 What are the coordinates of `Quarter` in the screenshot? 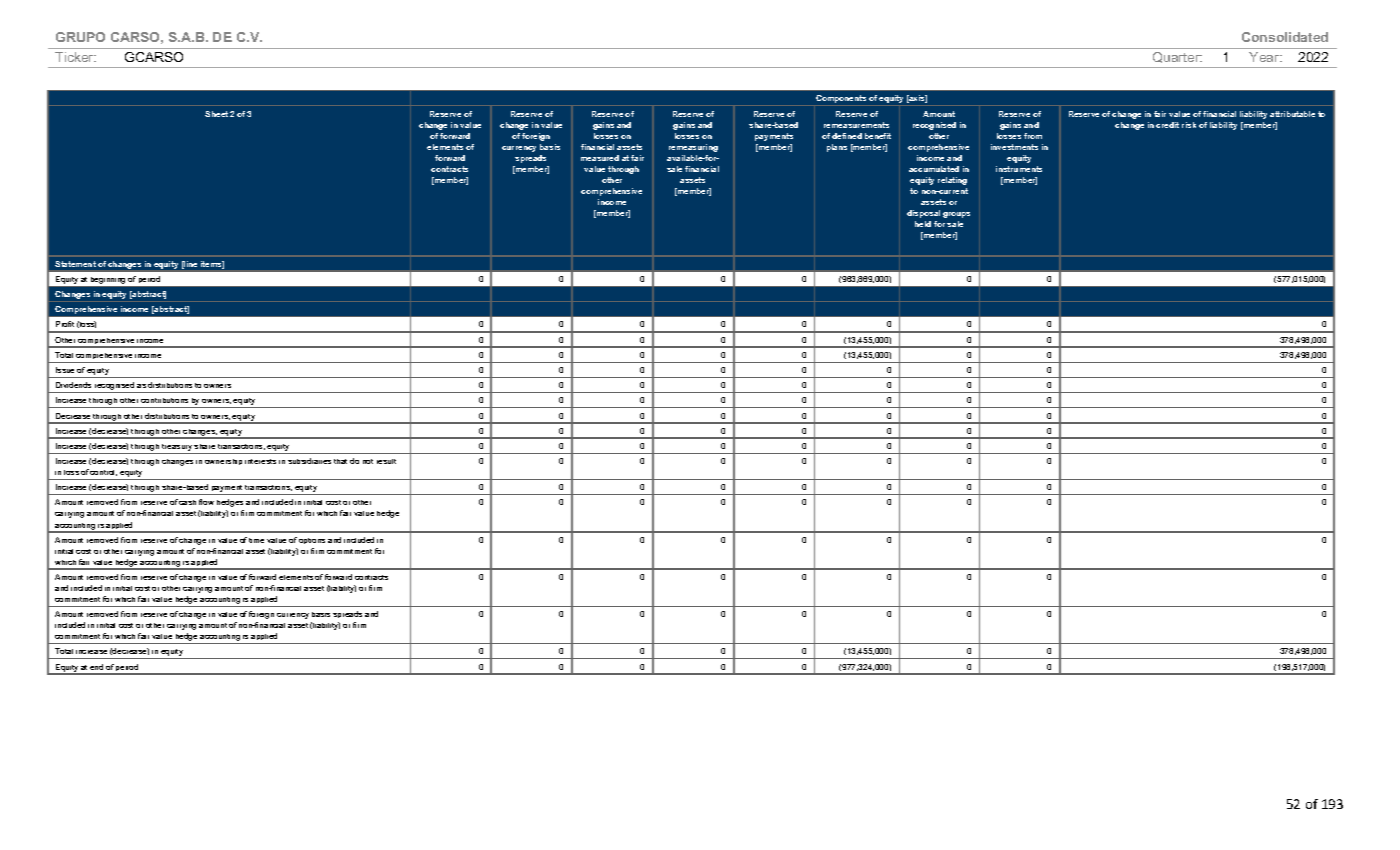 It's located at (1177, 57).
